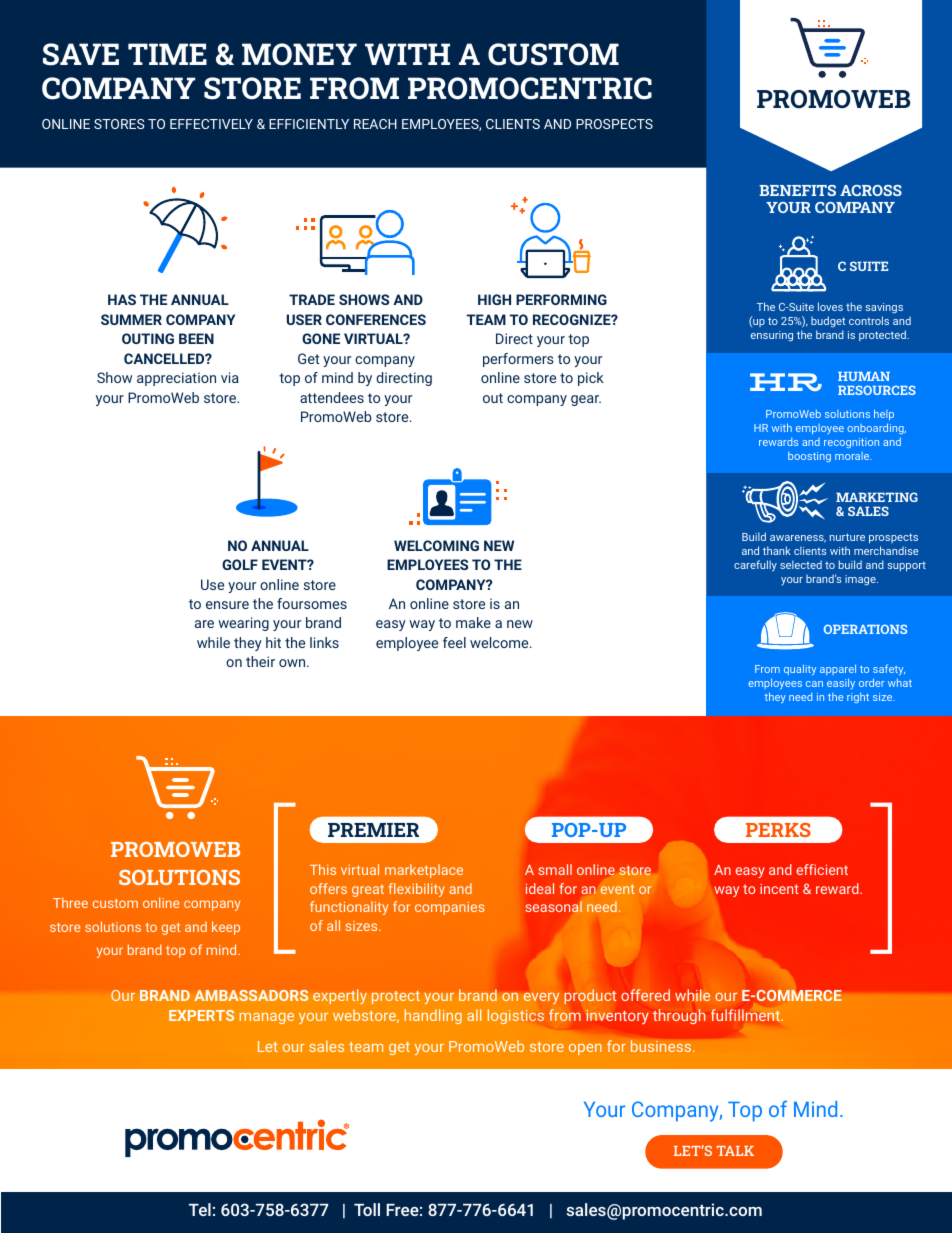  What do you see at coordinates (518, 360) in the document?
I see `performers` at bounding box center [518, 360].
